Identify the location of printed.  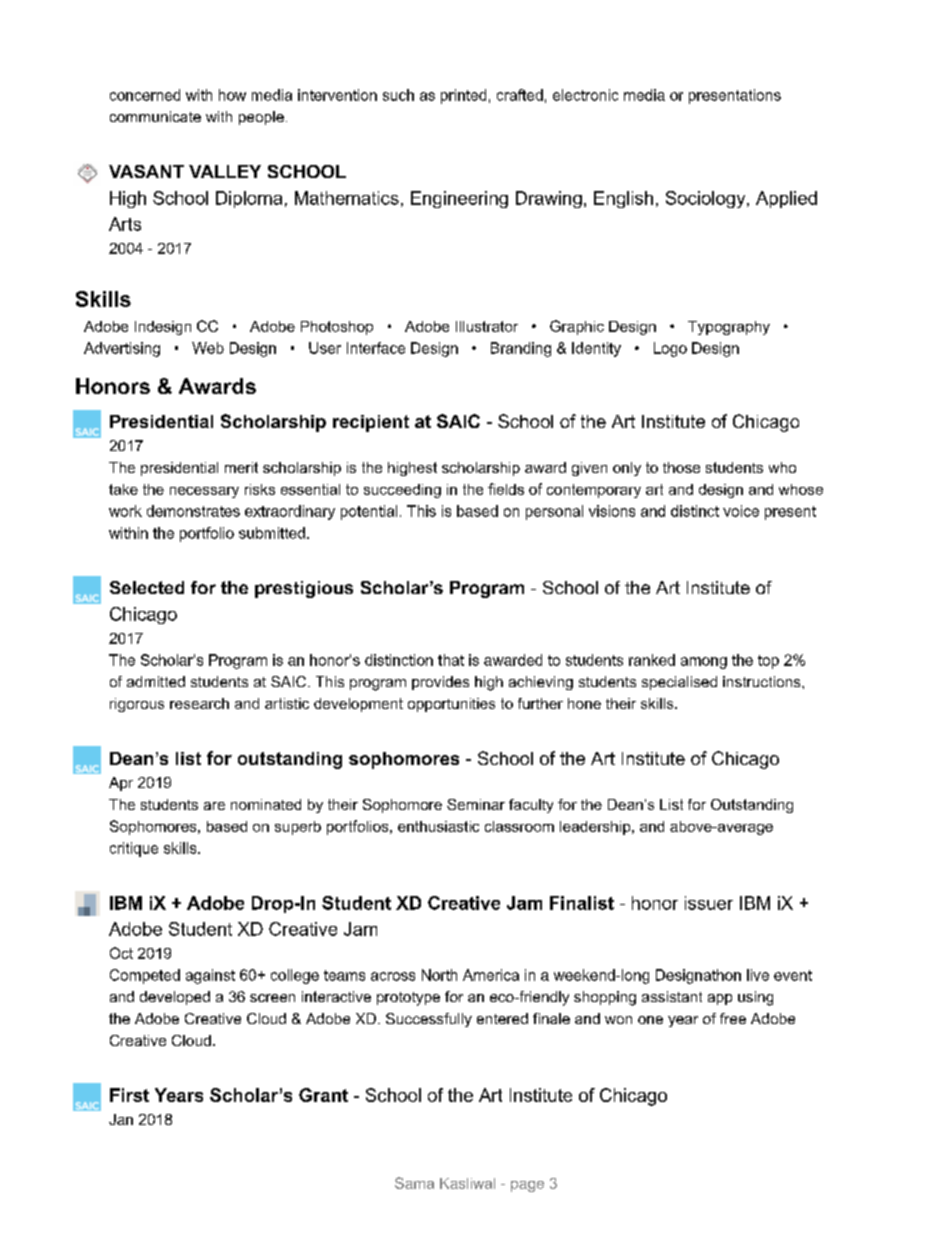
(463, 96).
